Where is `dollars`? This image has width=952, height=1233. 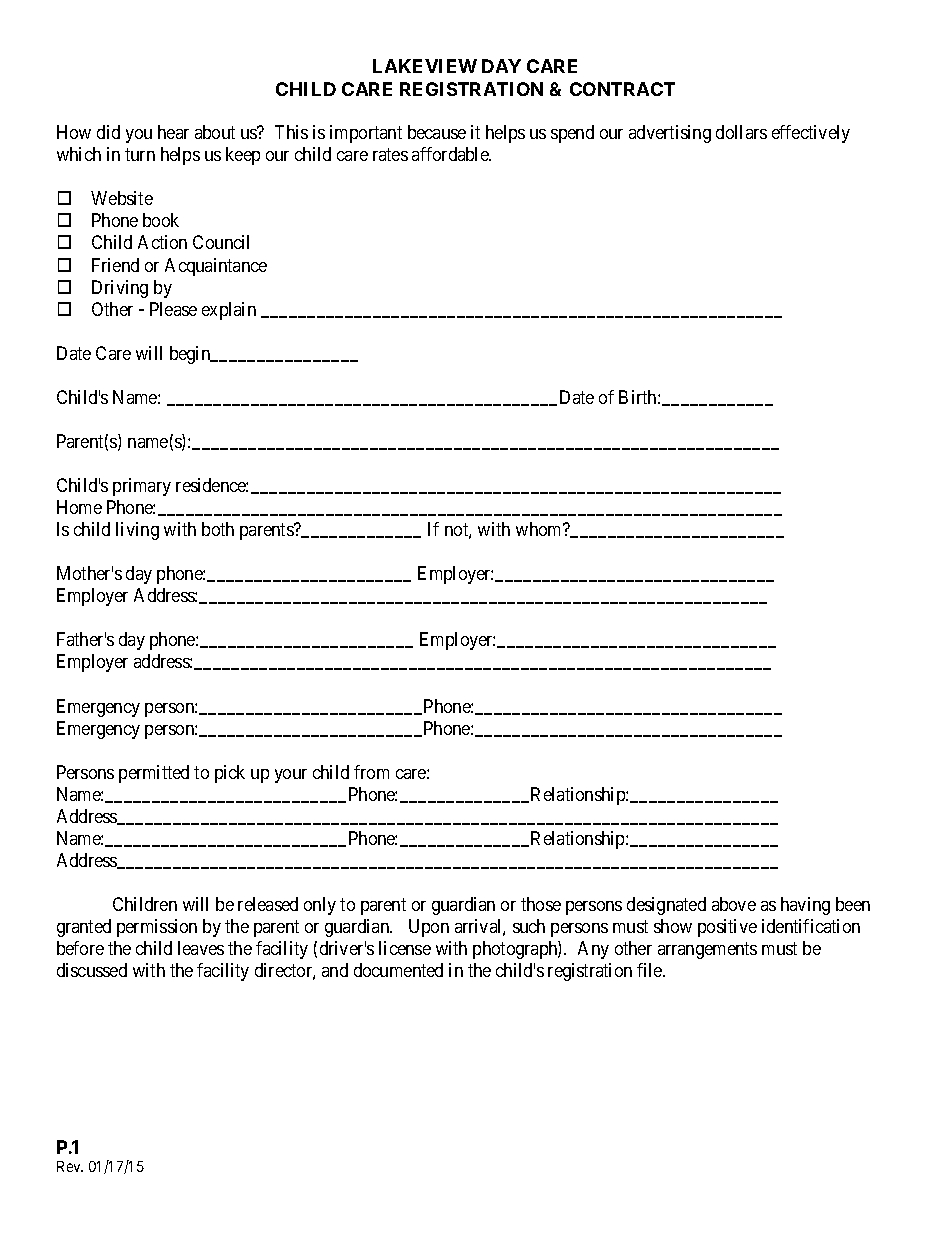 dollars is located at coordinates (741, 132).
